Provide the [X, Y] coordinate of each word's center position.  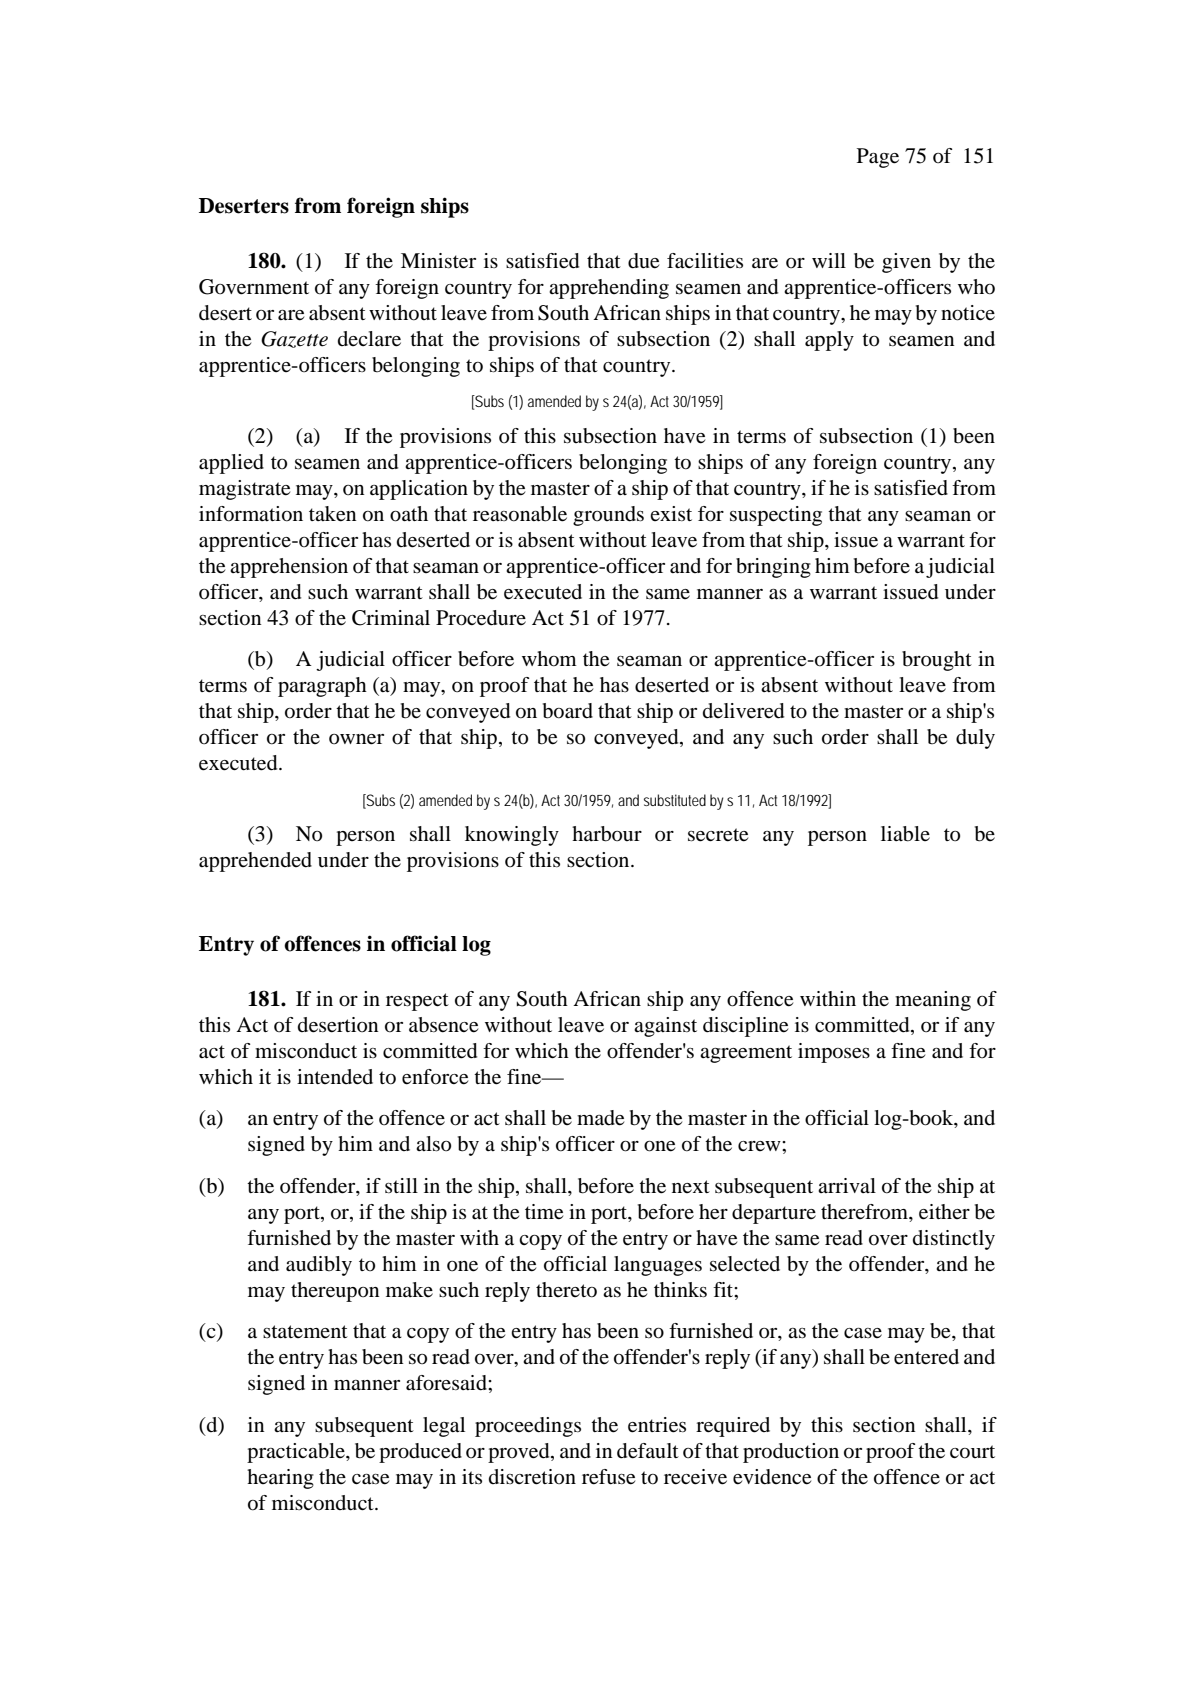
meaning [933, 1001]
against [665, 1027]
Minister [438, 261]
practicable [297, 1453]
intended [335, 1077]
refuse [608, 1477]
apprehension [289, 568]
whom [549, 659]
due [643, 261]
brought [937, 661]
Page [878, 158]
